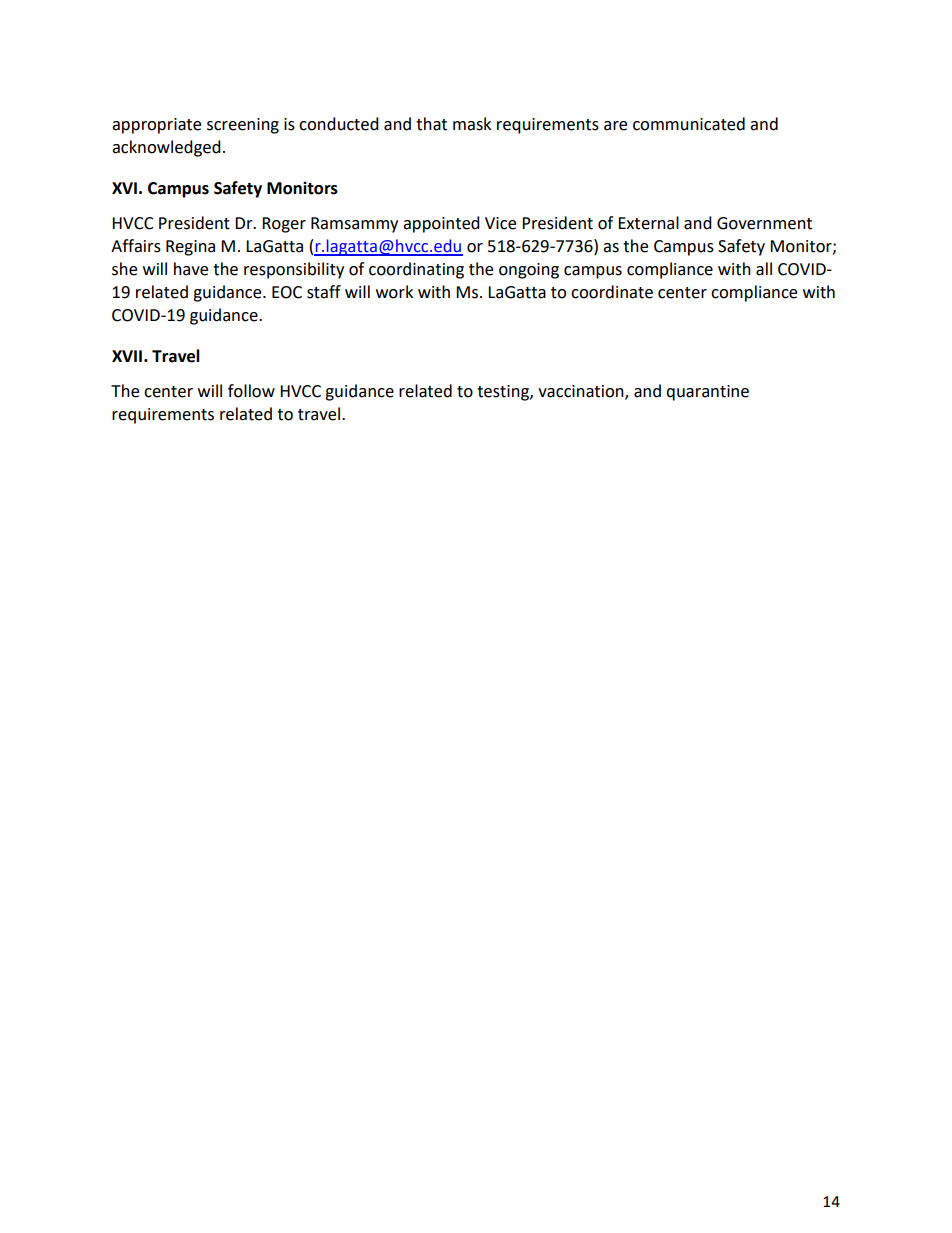 The width and height of the page is (952, 1233). What do you see at coordinates (243, 126) in the page?
I see `screening` at bounding box center [243, 126].
